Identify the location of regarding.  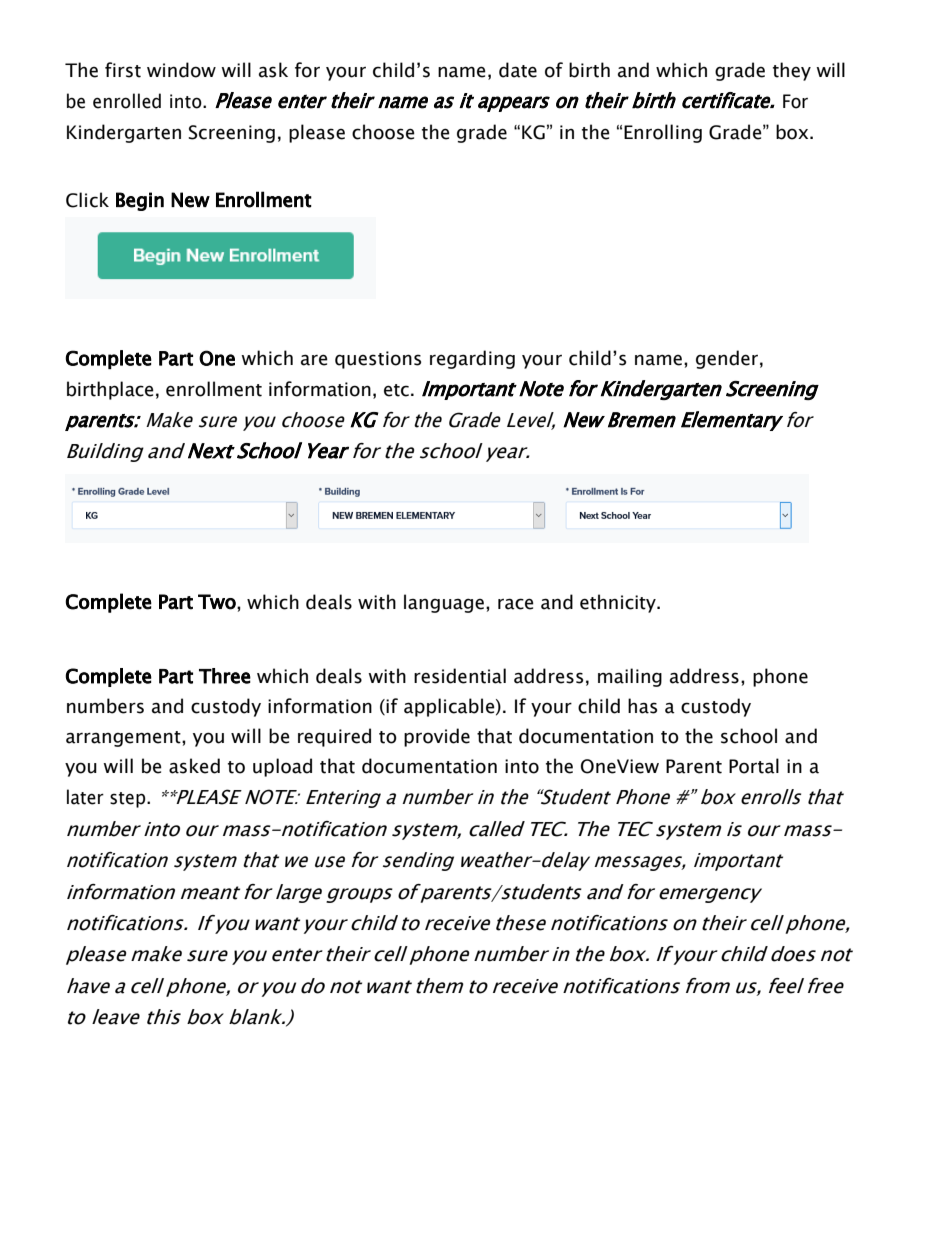
(472, 359).
